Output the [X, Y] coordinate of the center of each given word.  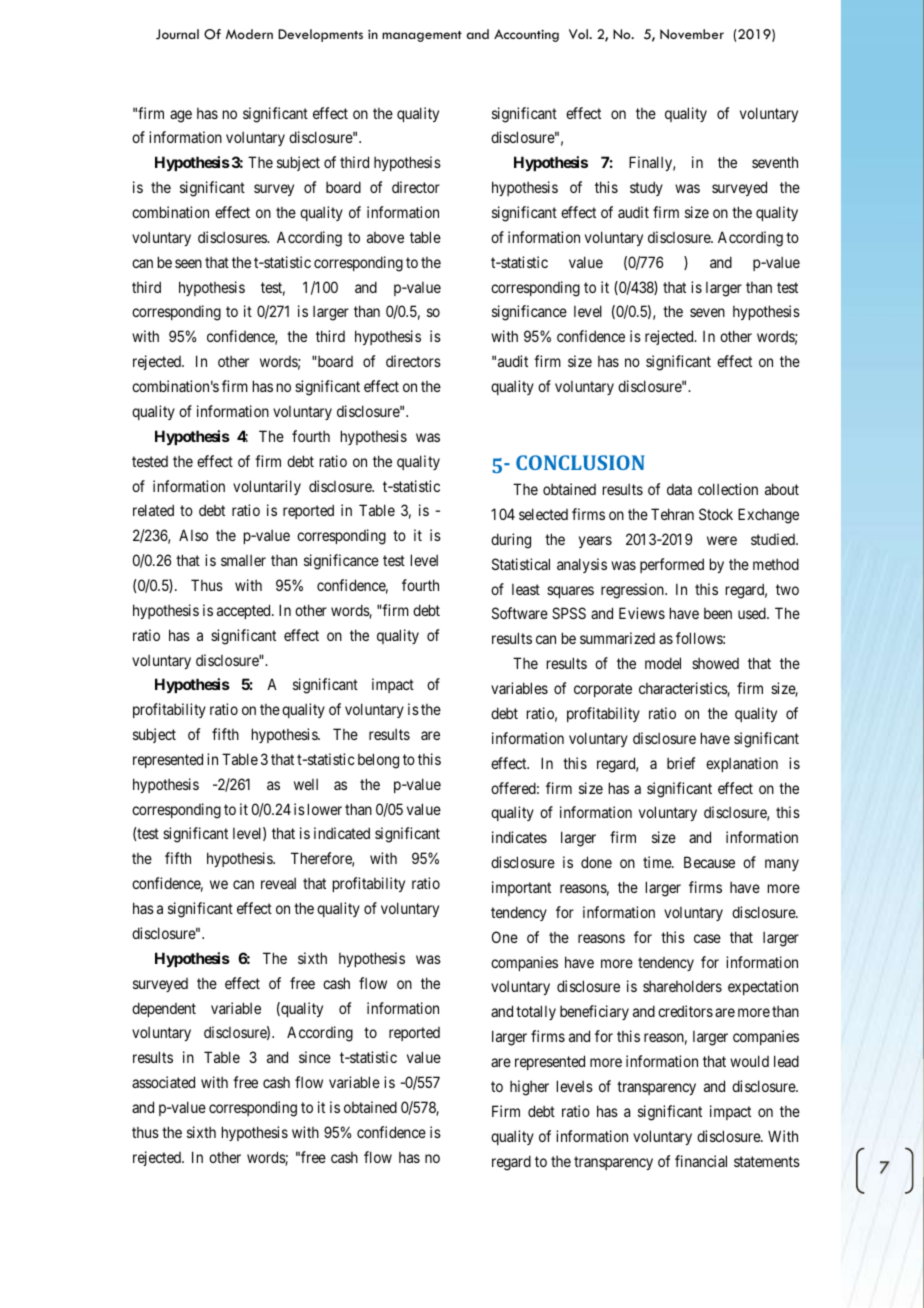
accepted [245, 611]
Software [520, 613]
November [692, 34]
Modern [249, 34]
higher [529, 1088]
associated [163, 1082]
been [718, 613]
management [422, 36]
